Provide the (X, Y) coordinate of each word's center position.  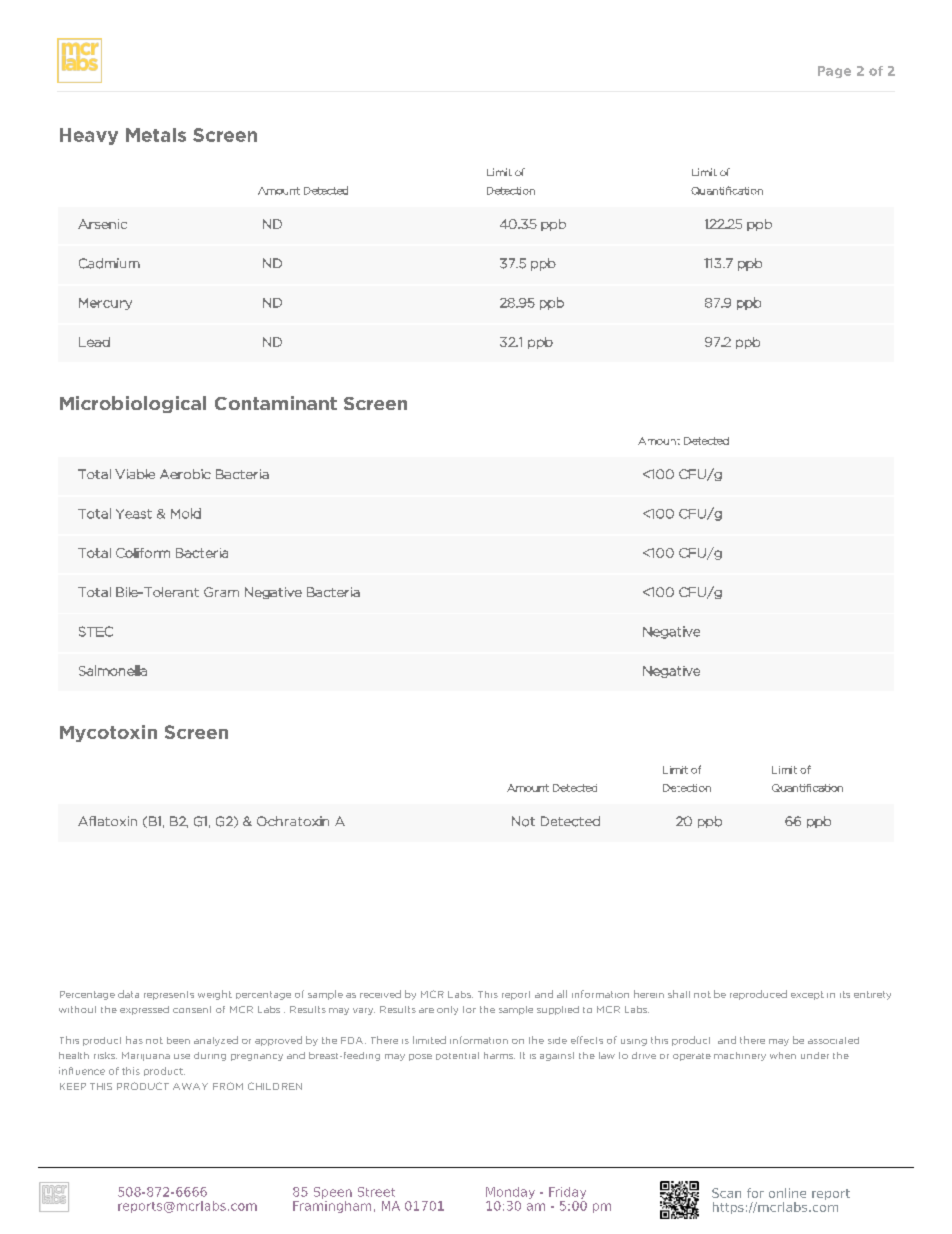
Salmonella (113, 670)
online (787, 1193)
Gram (221, 592)
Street (376, 1192)
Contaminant (276, 403)
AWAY (190, 1086)
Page (834, 72)
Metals (156, 135)
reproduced (758, 995)
